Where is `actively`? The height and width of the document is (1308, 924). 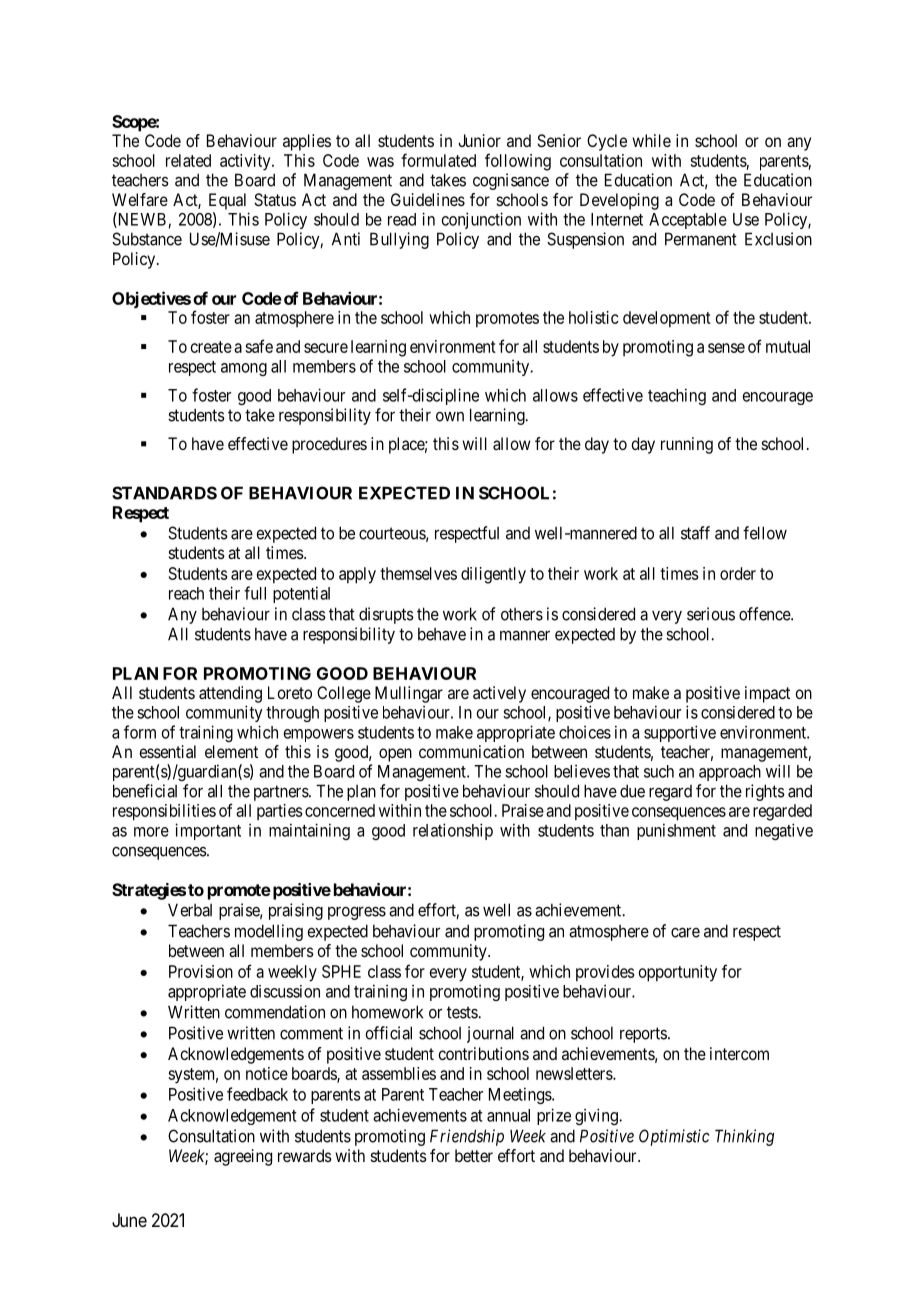 actively is located at coordinates (499, 694).
